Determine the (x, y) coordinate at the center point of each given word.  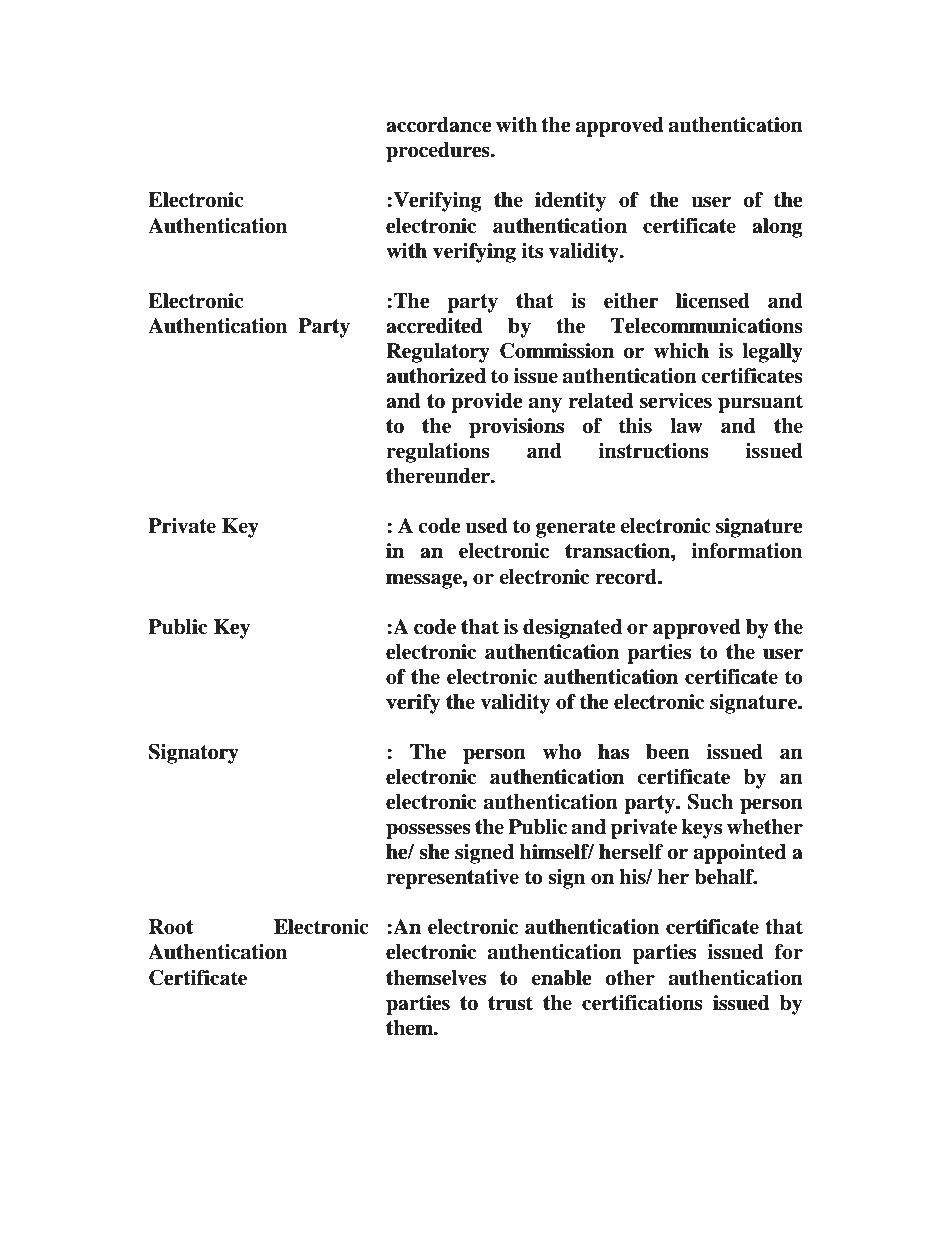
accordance (439, 125)
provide (487, 403)
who (561, 752)
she (434, 852)
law (686, 426)
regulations (438, 453)
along (777, 228)
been (668, 752)
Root (171, 927)
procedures (439, 152)
